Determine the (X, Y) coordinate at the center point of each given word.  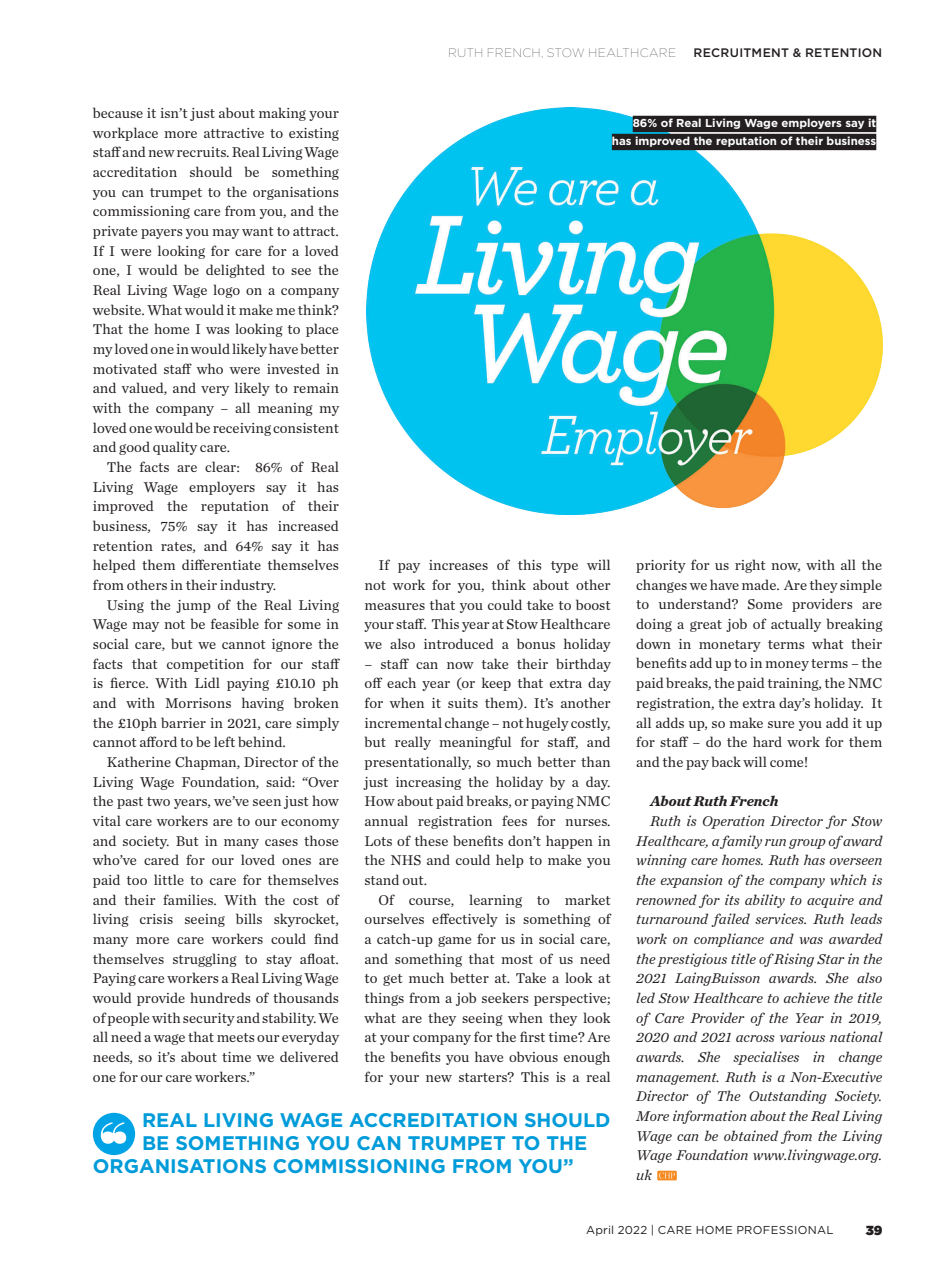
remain (316, 388)
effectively (465, 920)
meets (236, 1037)
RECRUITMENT (741, 52)
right (750, 566)
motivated (125, 368)
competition (205, 665)
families (189, 899)
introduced (459, 643)
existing (314, 134)
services (780, 918)
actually (796, 625)
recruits (202, 152)
